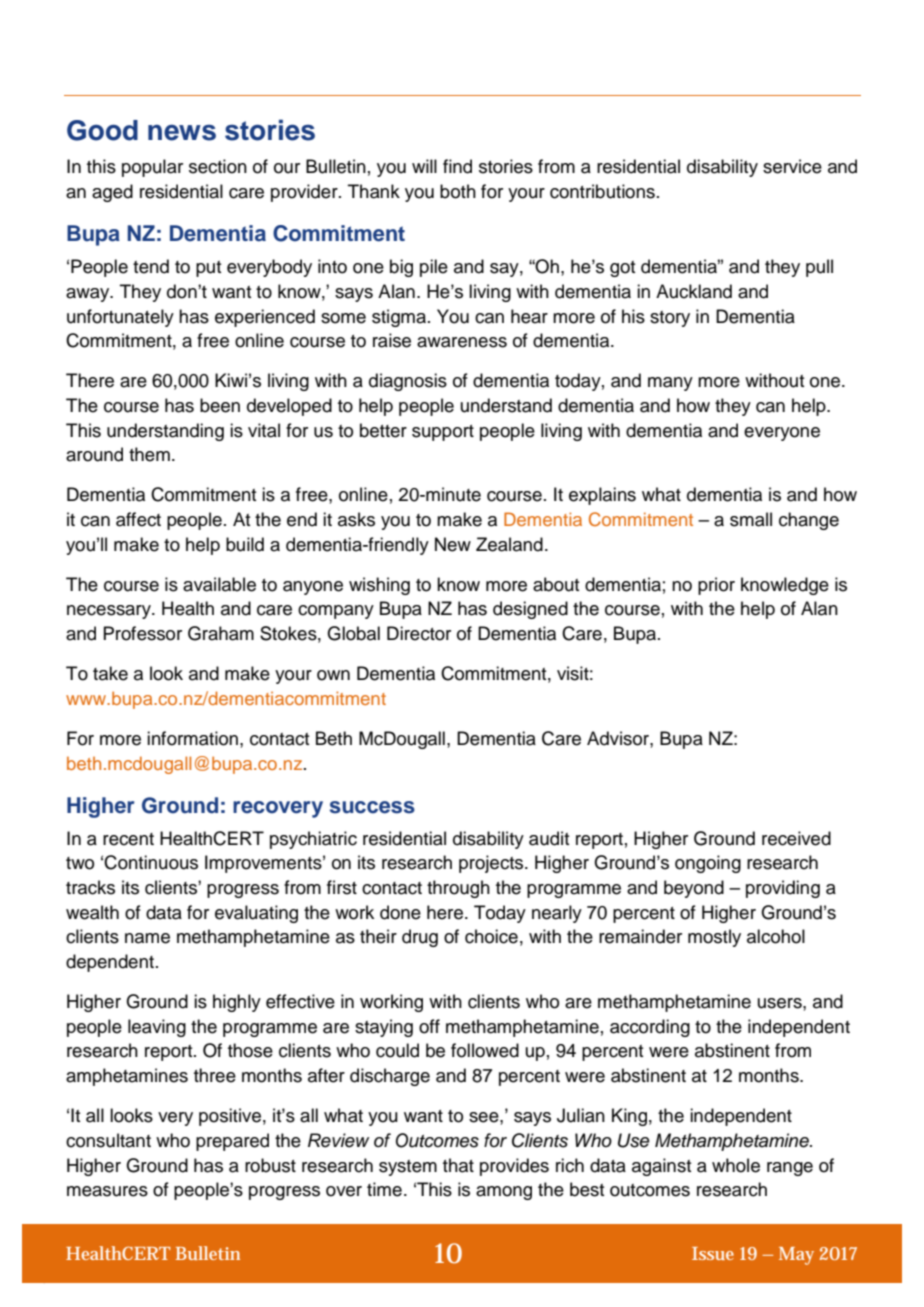  Describe the element at coordinates (110, 673) in the screenshot. I see `take` at that location.
